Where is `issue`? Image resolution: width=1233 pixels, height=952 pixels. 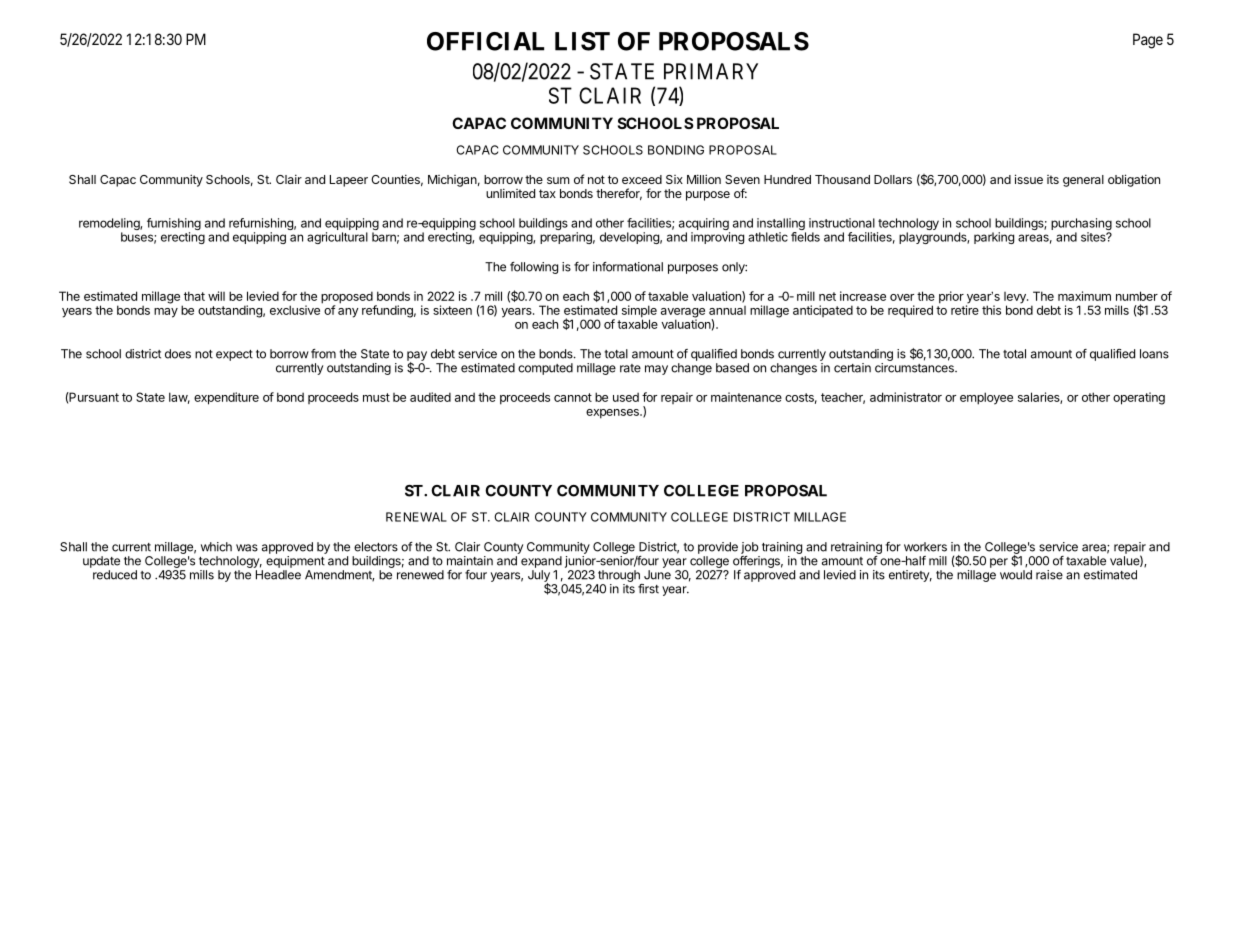
issue is located at coordinates (1029, 179).
